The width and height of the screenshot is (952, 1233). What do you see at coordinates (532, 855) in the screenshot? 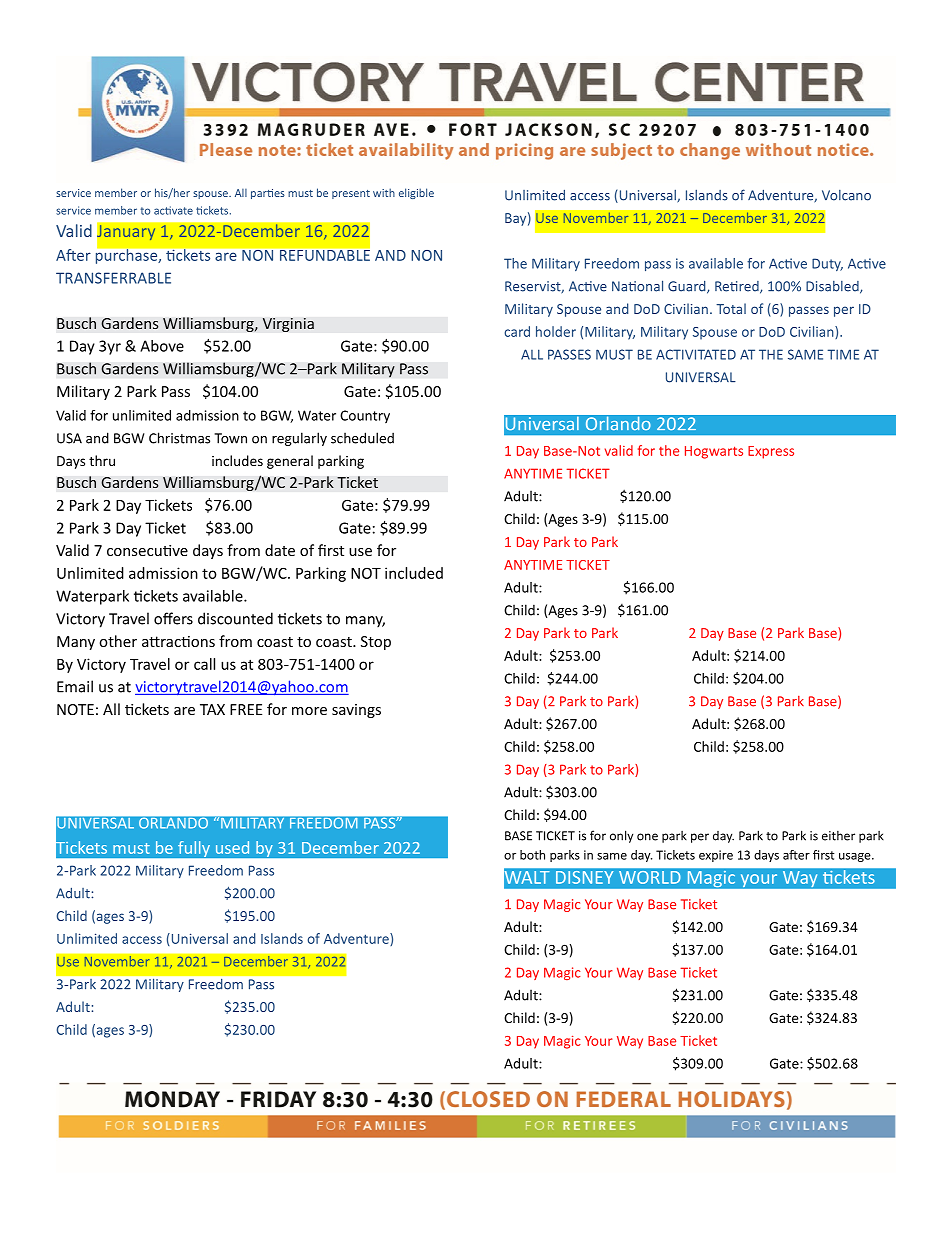
I see `both` at bounding box center [532, 855].
